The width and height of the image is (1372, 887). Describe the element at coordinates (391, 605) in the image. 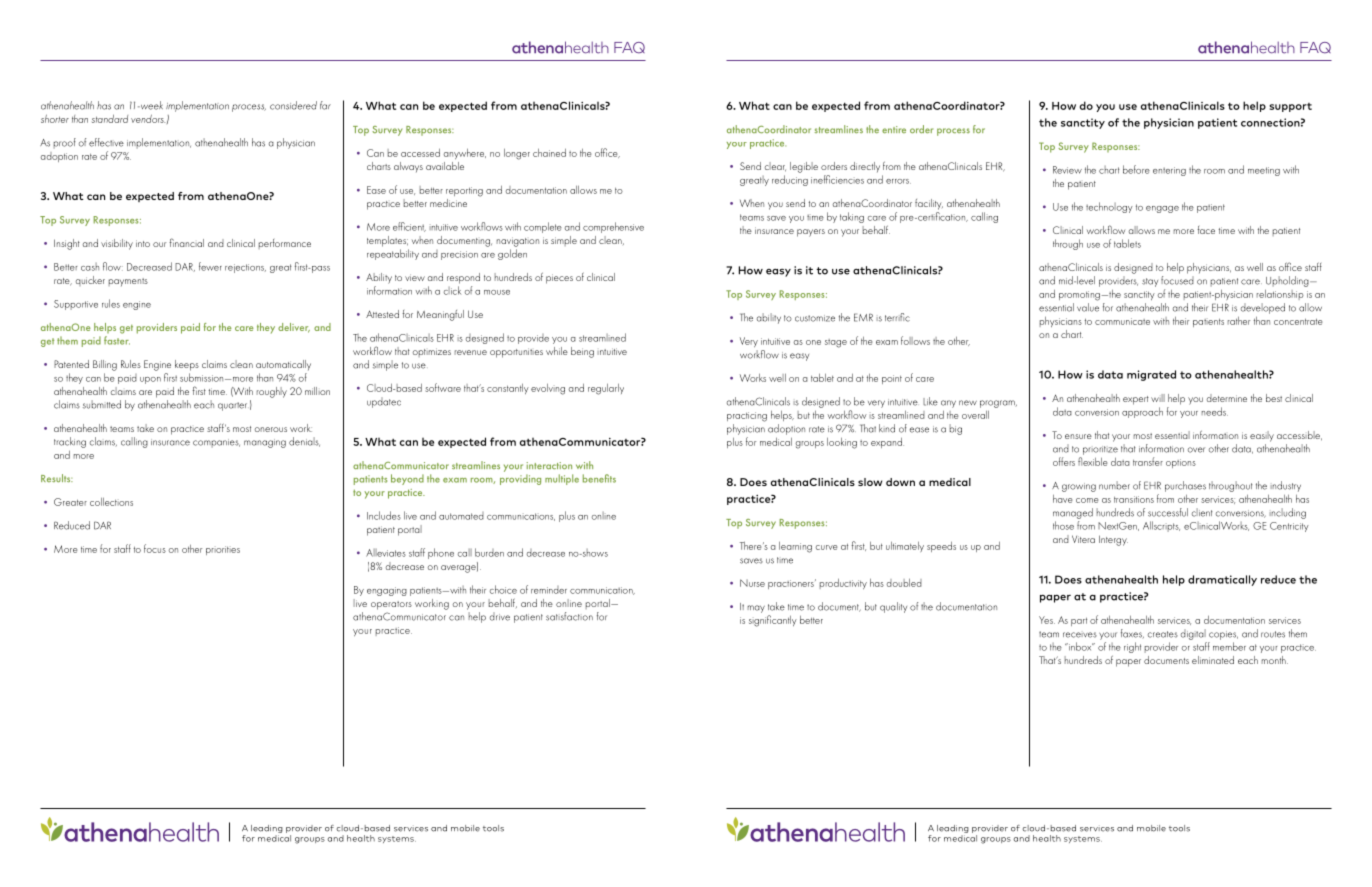

I see `operators` at that location.
